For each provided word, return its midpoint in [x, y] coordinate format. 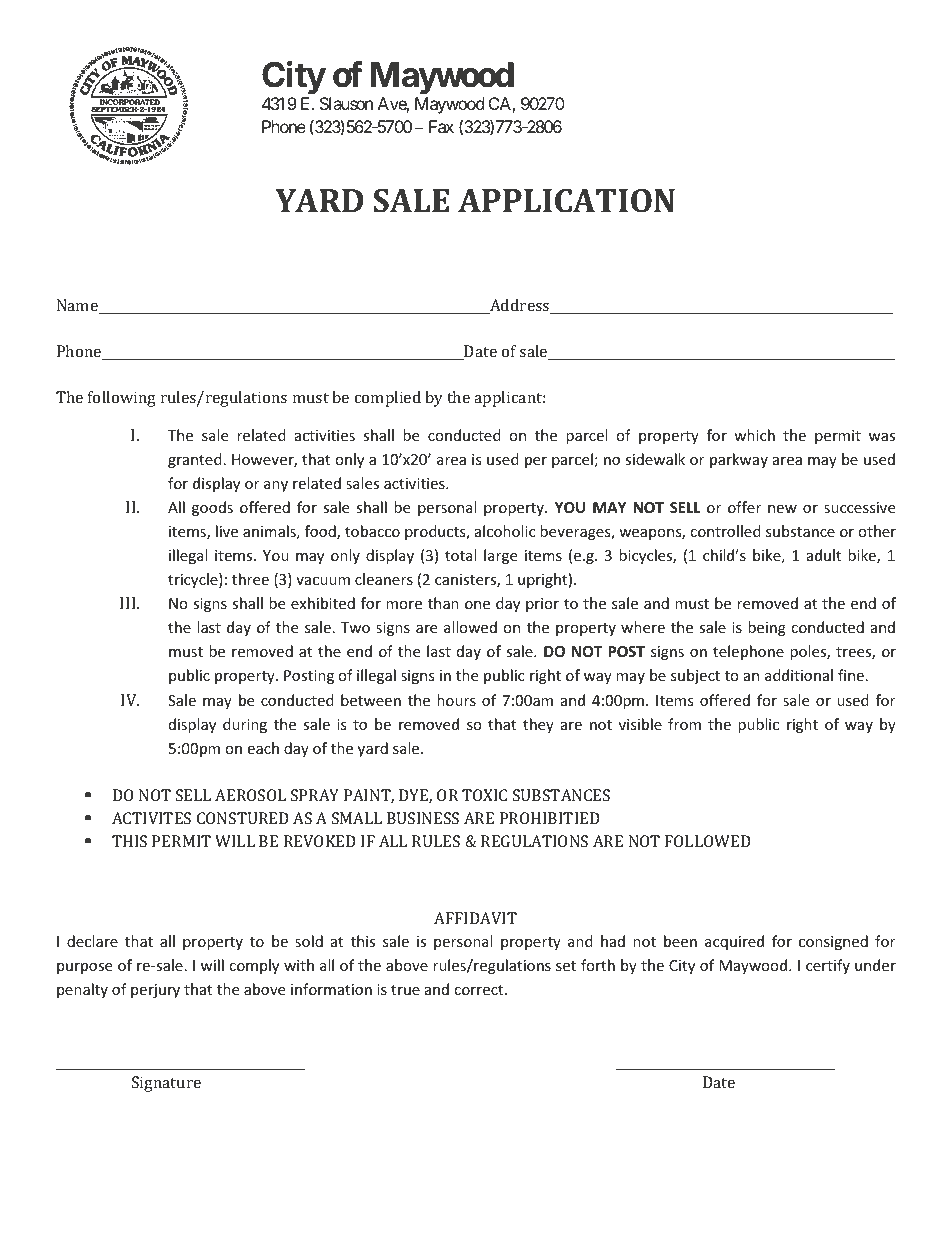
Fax [441, 126]
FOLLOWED [708, 841]
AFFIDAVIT [475, 918]
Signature [166, 1084]
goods [212, 508]
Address [520, 306]
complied [388, 399]
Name [78, 306]
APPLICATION [566, 201]
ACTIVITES [151, 818]
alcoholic [505, 531]
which [754, 435]
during [245, 725]
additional [799, 675]
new [782, 509]
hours [456, 700]
